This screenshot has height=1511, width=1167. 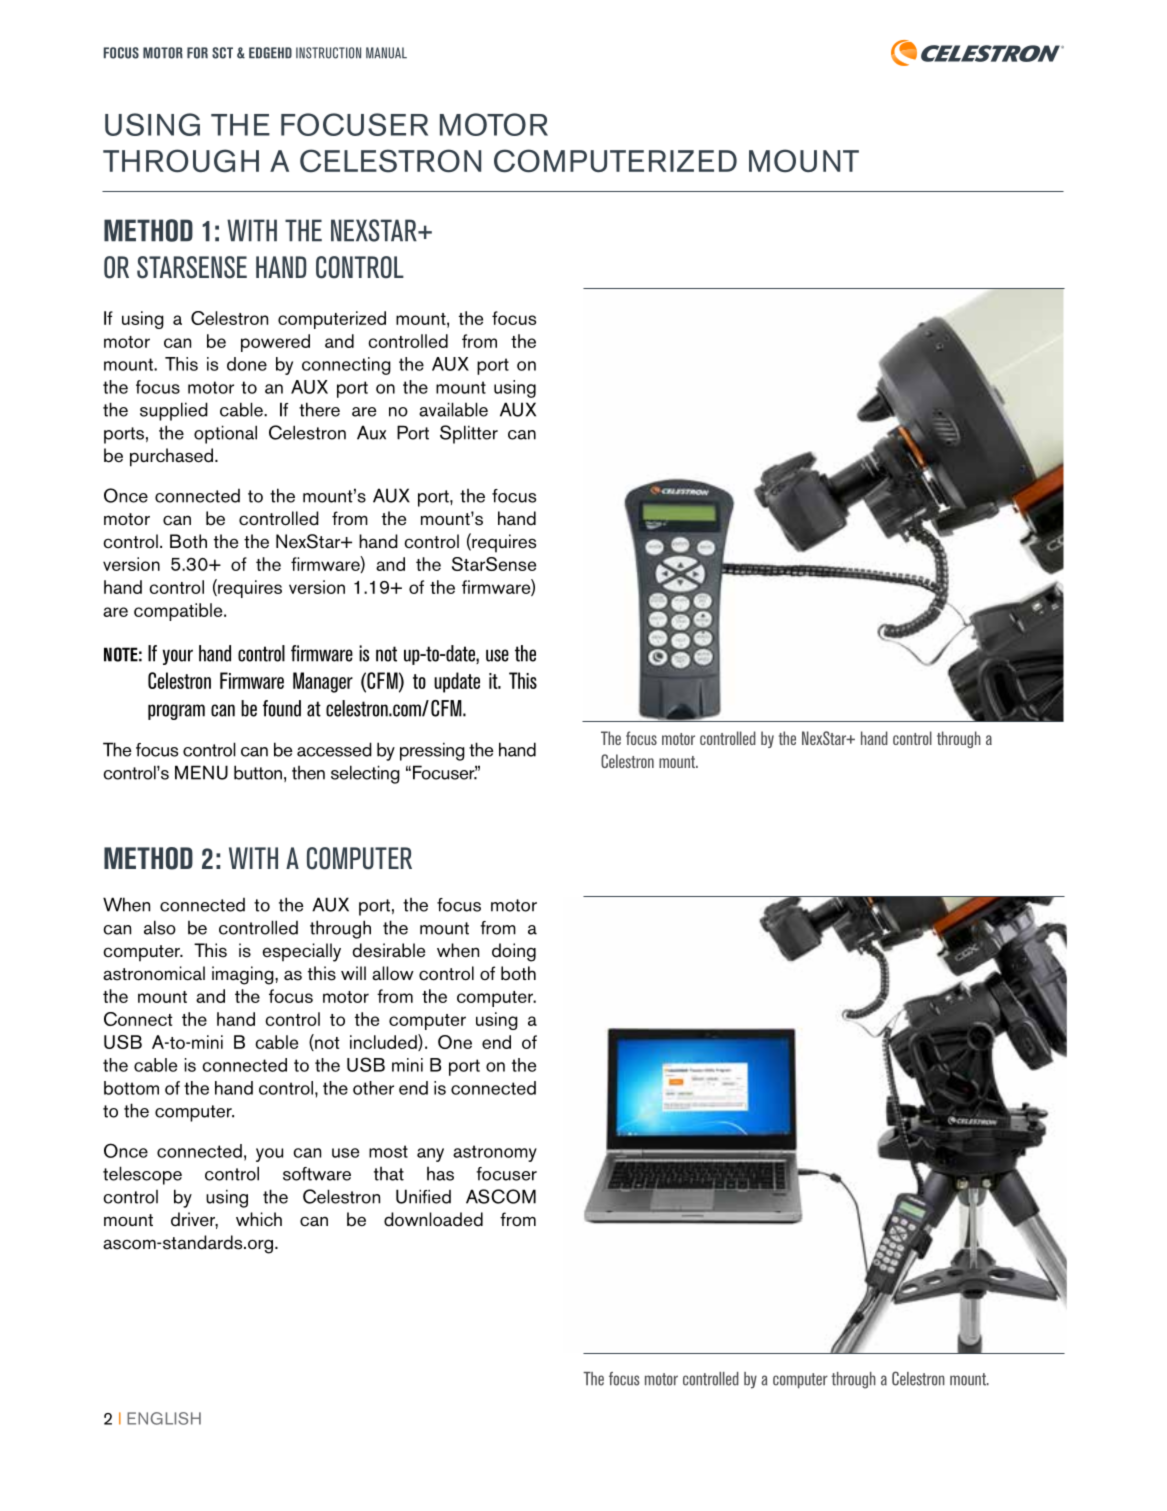 What do you see at coordinates (176, 712) in the screenshot?
I see `program` at bounding box center [176, 712].
